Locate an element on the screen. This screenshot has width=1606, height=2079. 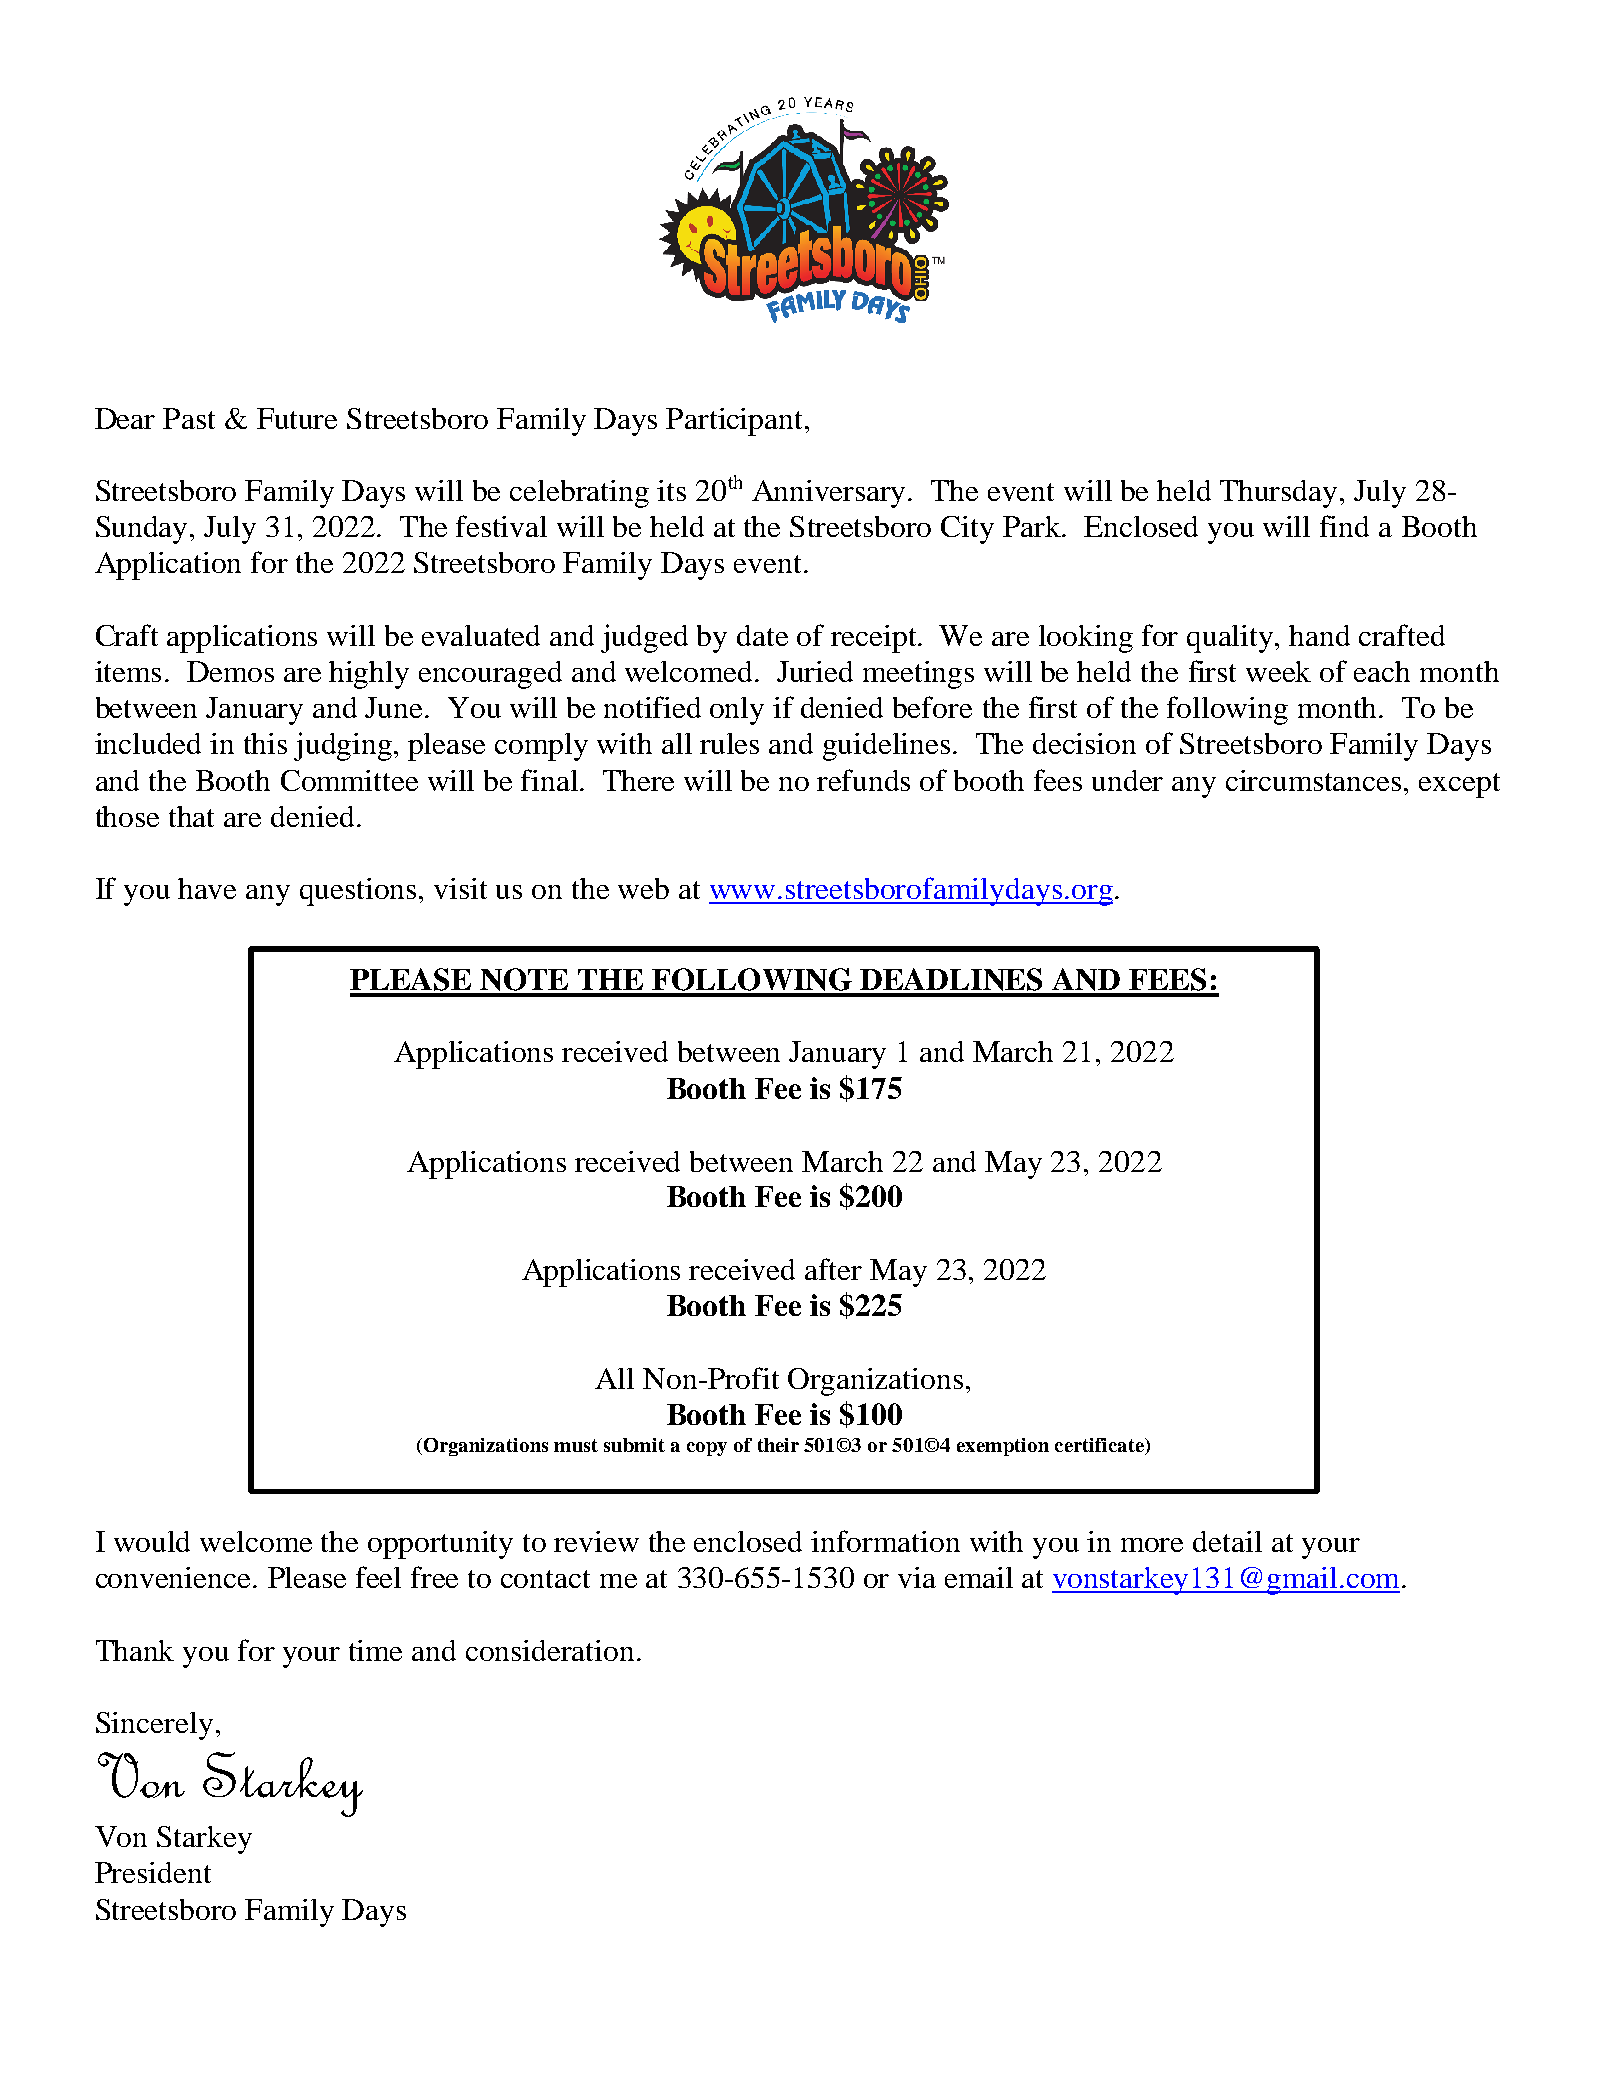
after is located at coordinates (833, 1269).
